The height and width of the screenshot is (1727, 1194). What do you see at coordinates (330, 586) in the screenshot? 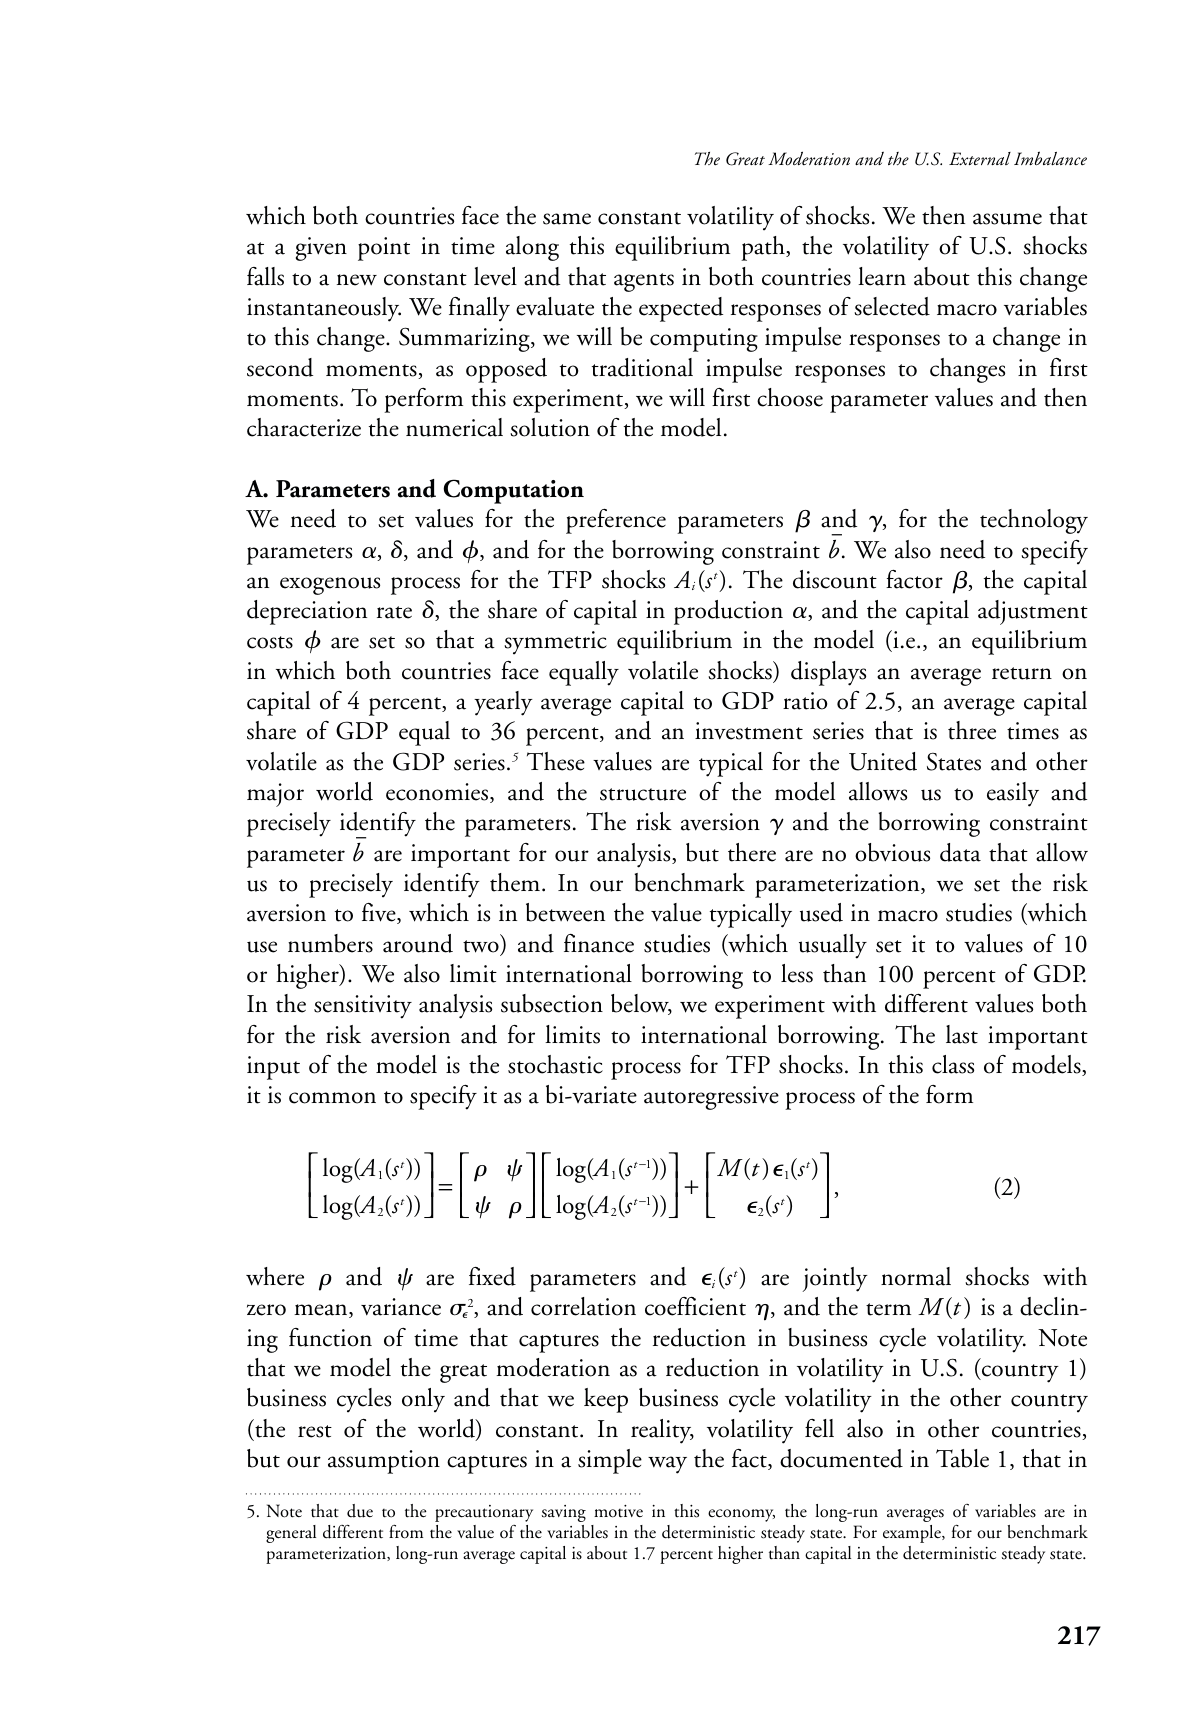
I see `exogenous` at bounding box center [330, 586].
